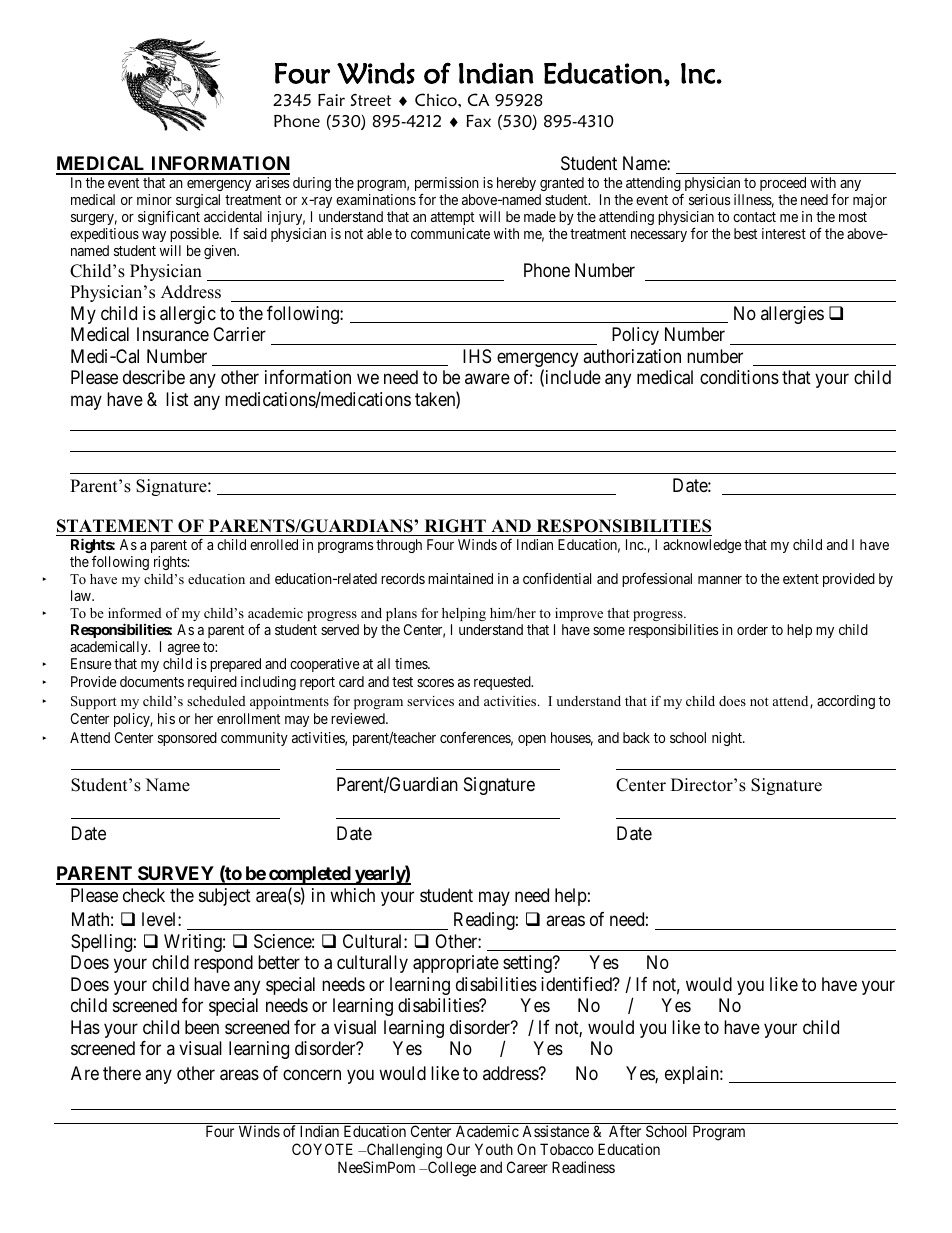 The image size is (952, 1233). Describe the element at coordinates (478, 120) in the screenshot. I see `Fax` at that location.
